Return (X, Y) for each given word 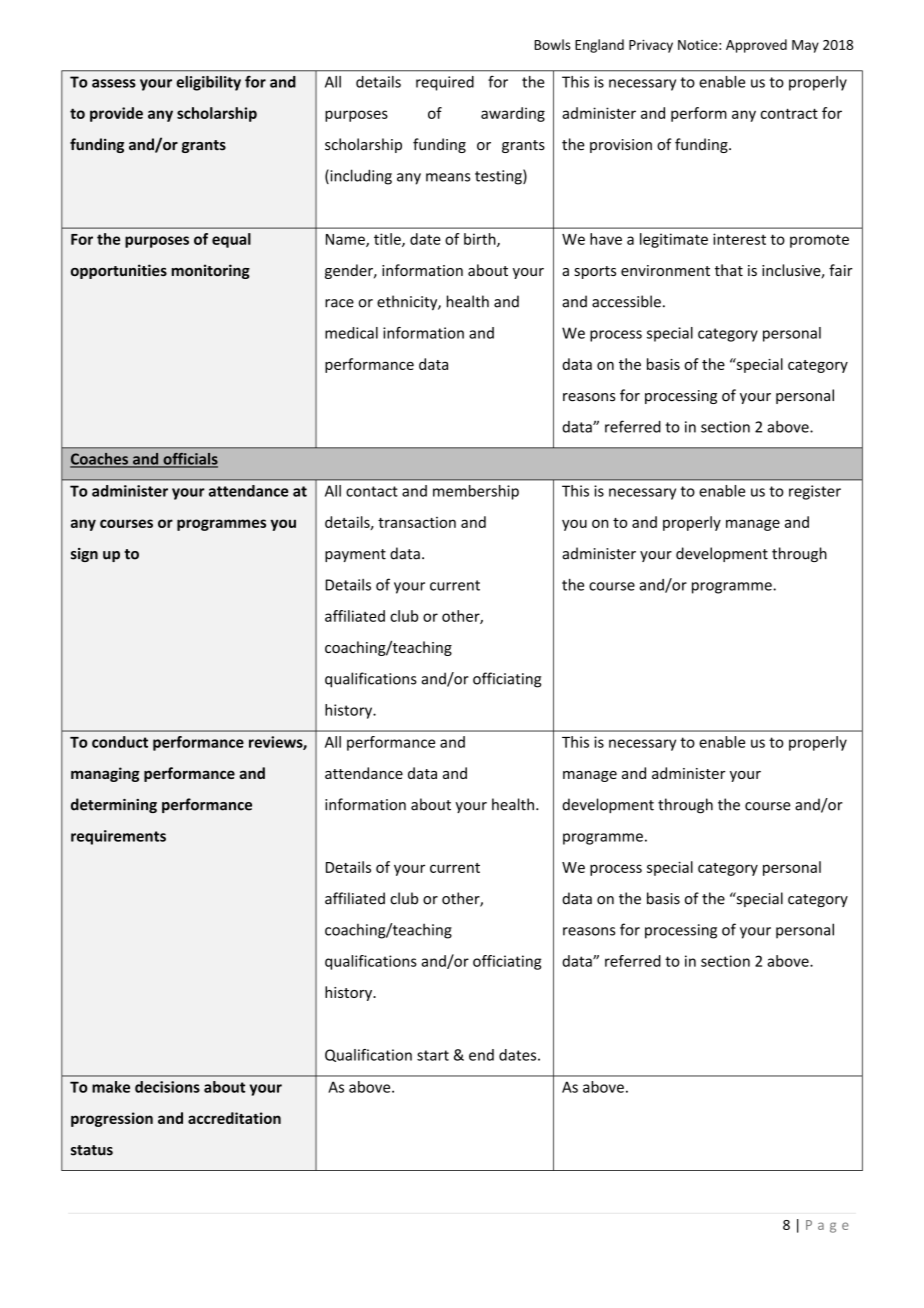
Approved (756, 46)
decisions (167, 1087)
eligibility (208, 83)
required (445, 83)
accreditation (234, 1118)
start (433, 1055)
